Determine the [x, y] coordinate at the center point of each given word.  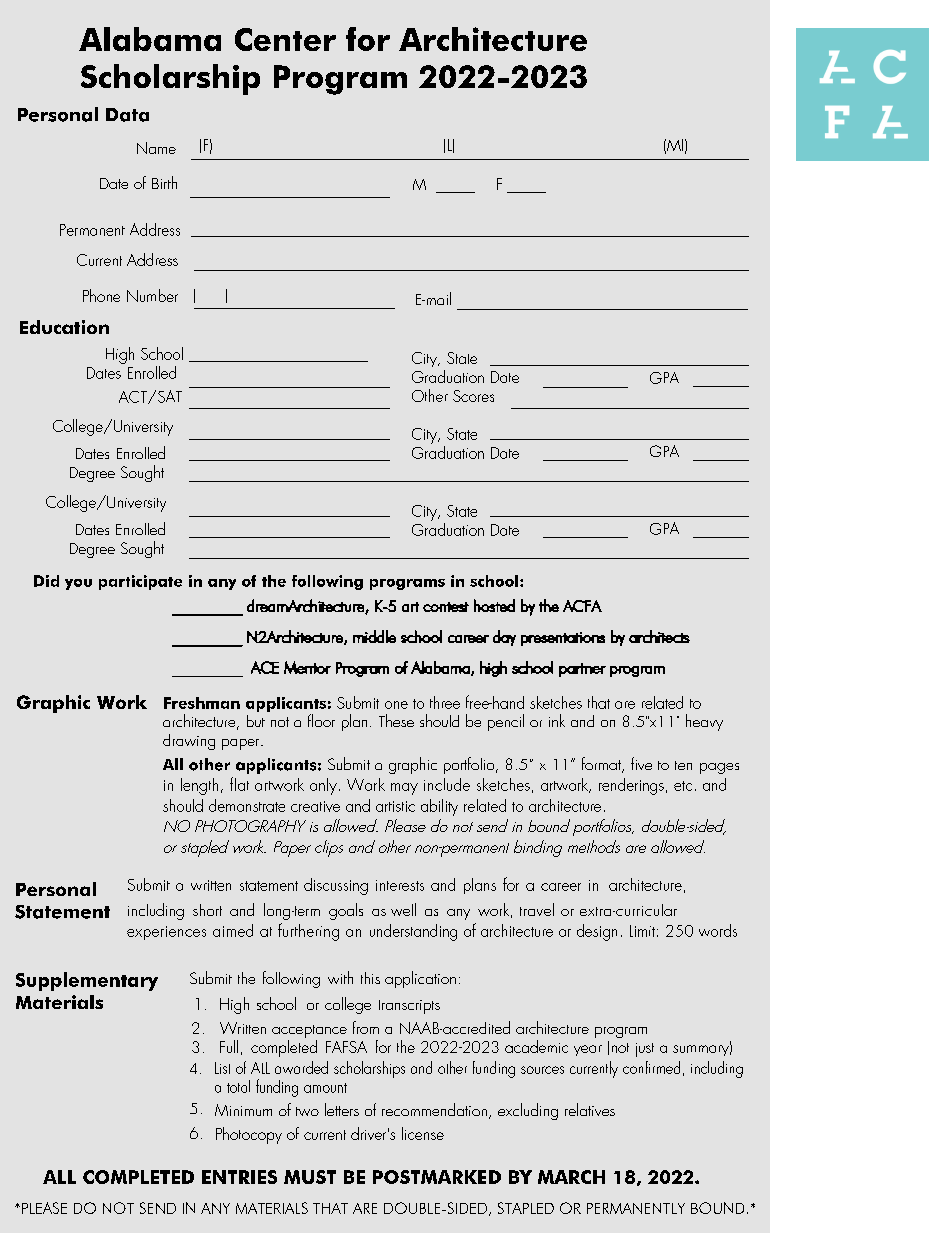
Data [127, 115]
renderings [631, 786]
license [423, 1133]
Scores [473, 396]
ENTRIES [239, 1177]
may [404, 789]
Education [64, 327]
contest [446, 607]
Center [285, 39]
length [199, 786]
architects [659, 636]
